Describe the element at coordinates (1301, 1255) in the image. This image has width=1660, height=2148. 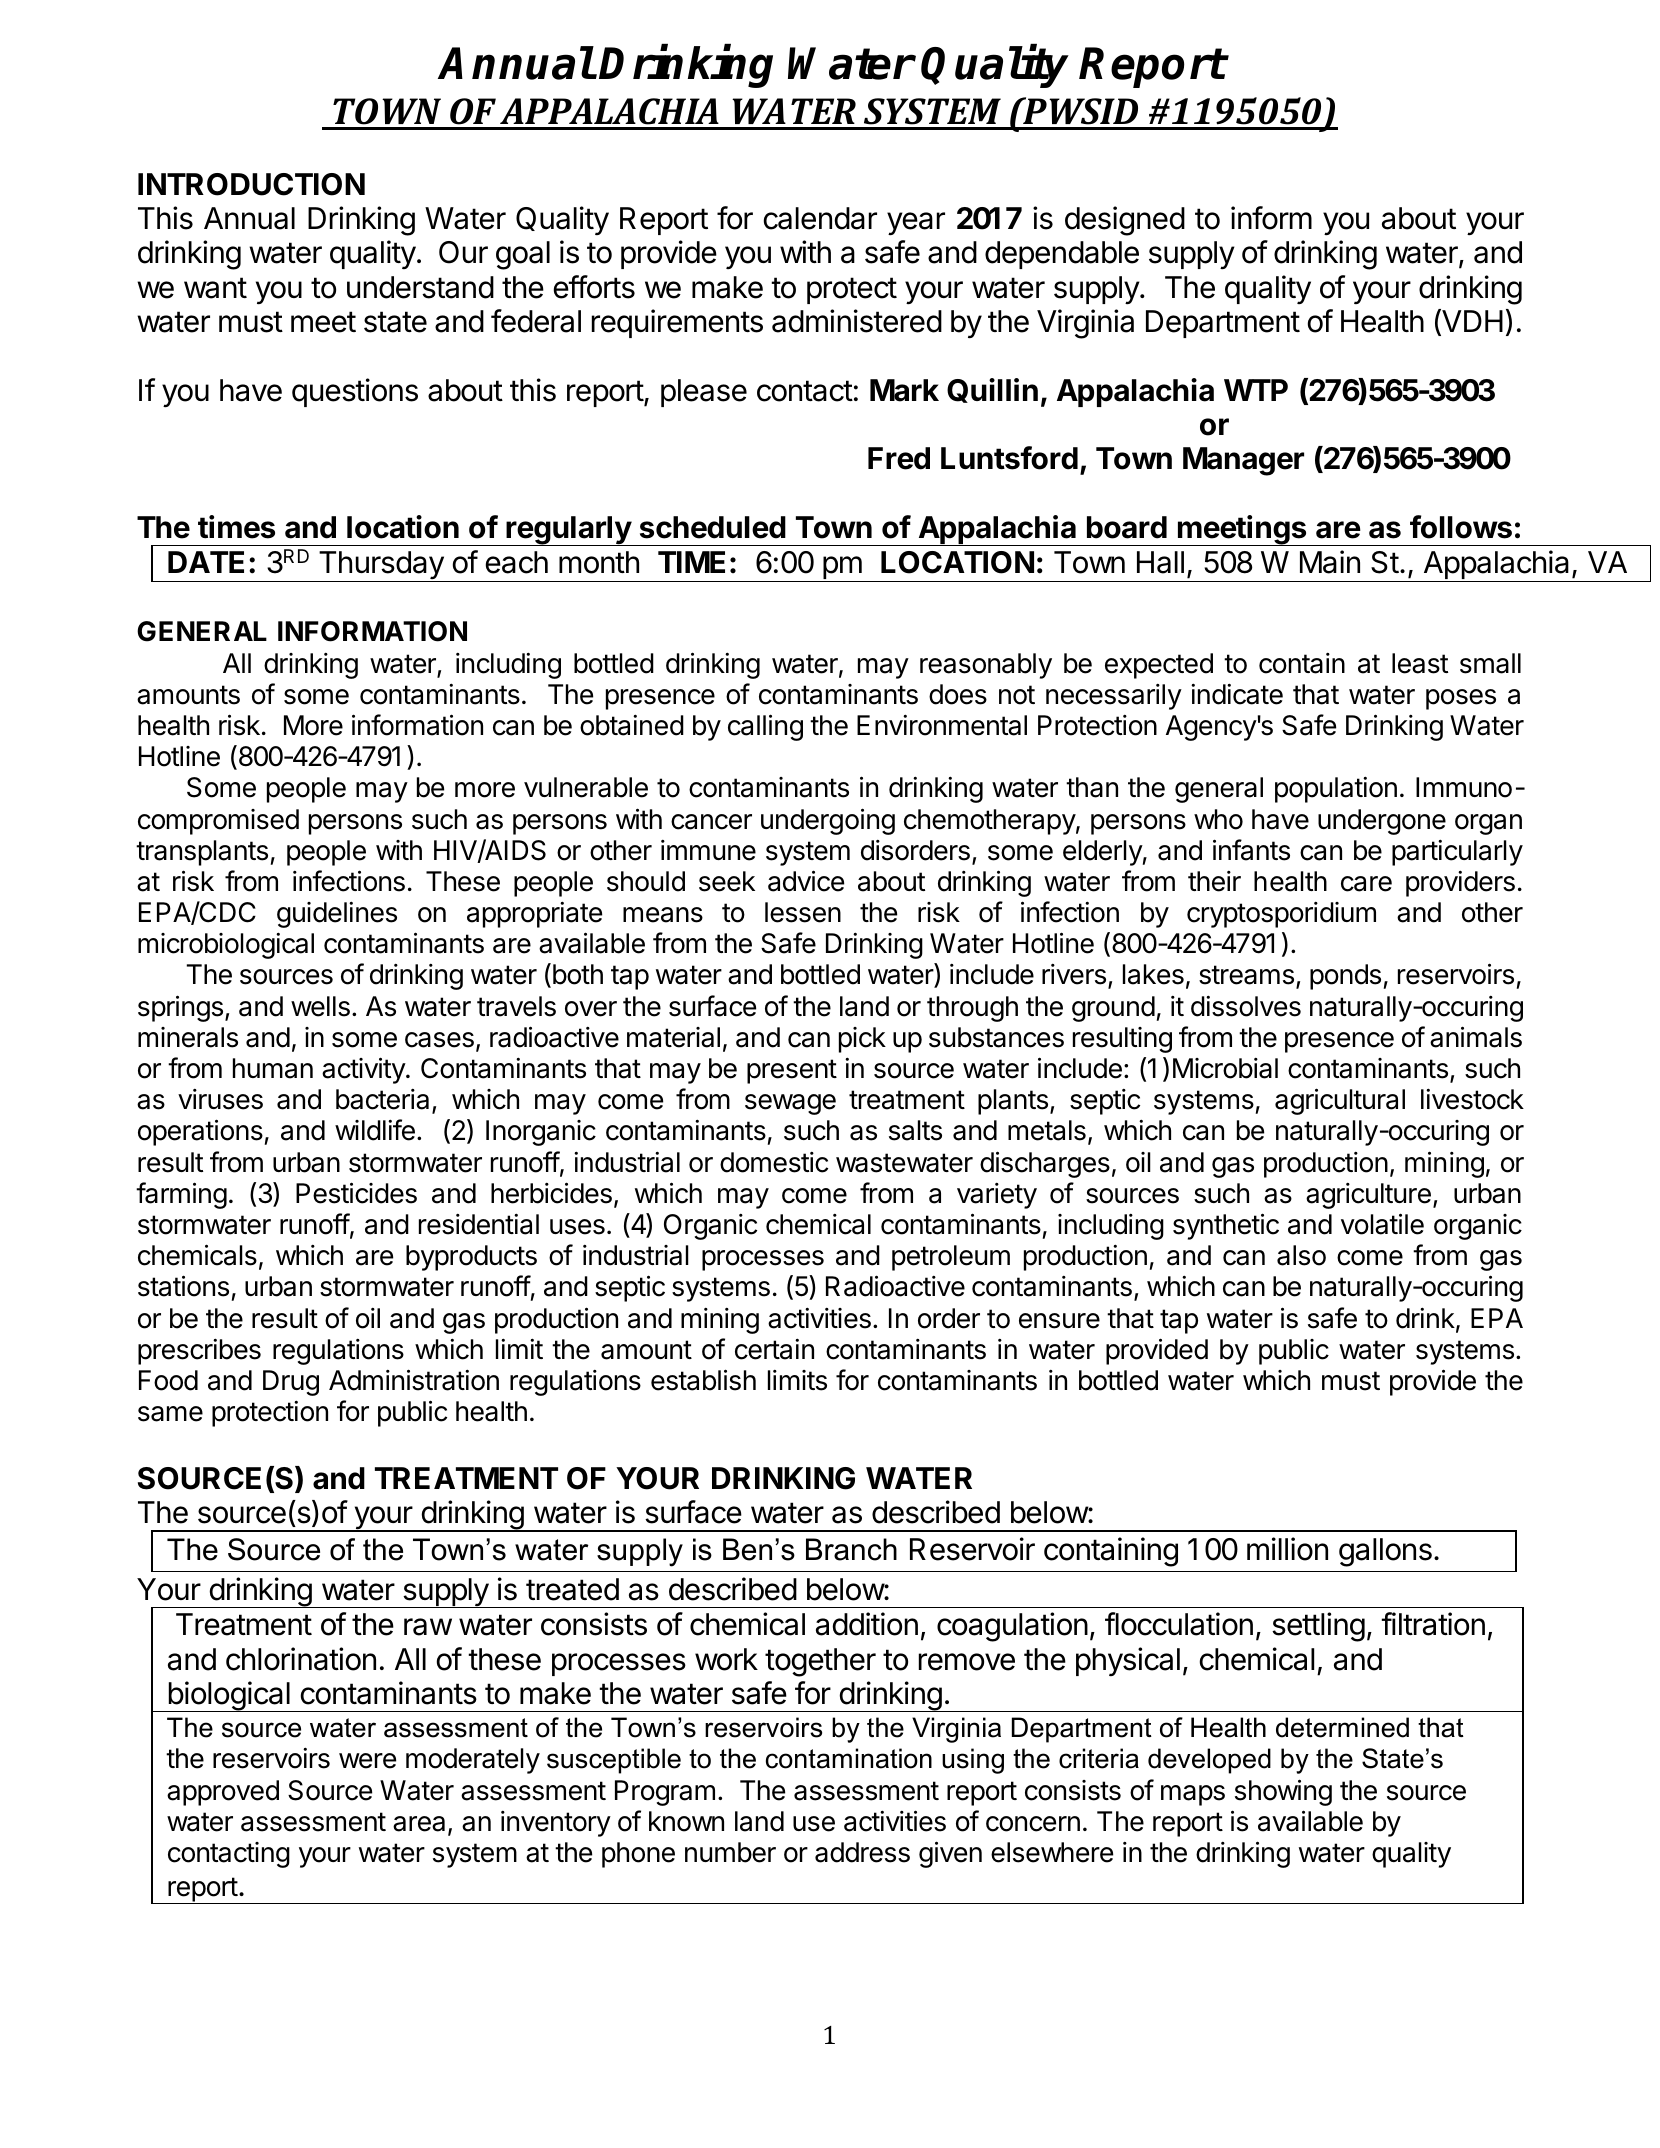
I see `also` at that location.
